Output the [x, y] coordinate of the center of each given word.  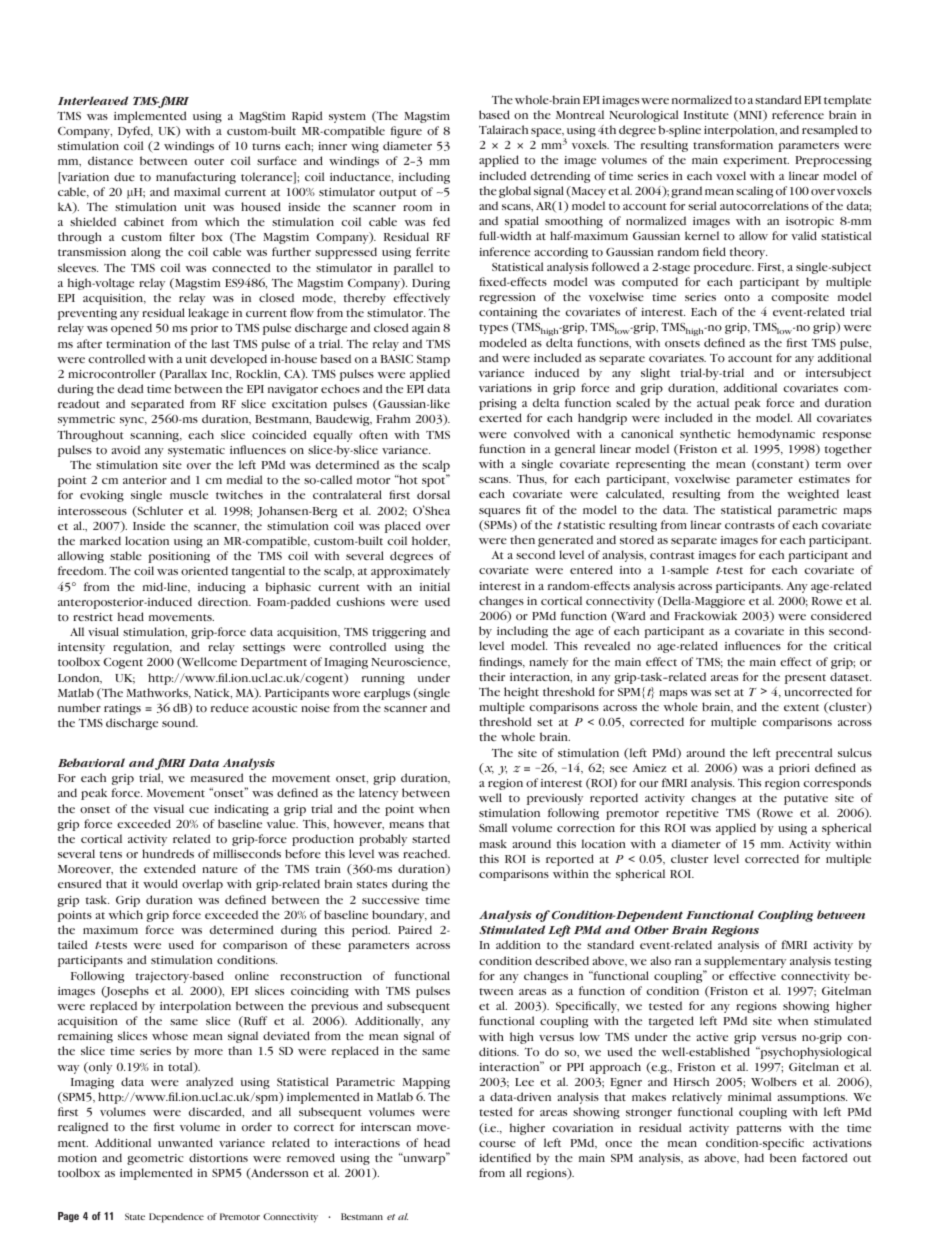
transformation [733, 145]
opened [131, 329]
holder [431, 541]
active [712, 1037]
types [493, 329]
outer [209, 162]
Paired [415, 929]
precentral [804, 754]
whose [170, 1035]
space [547, 132]
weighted [813, 495]
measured [217, 777]
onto [737, 298]
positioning [179, 557]
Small [493, 827]
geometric [155, 1159]
